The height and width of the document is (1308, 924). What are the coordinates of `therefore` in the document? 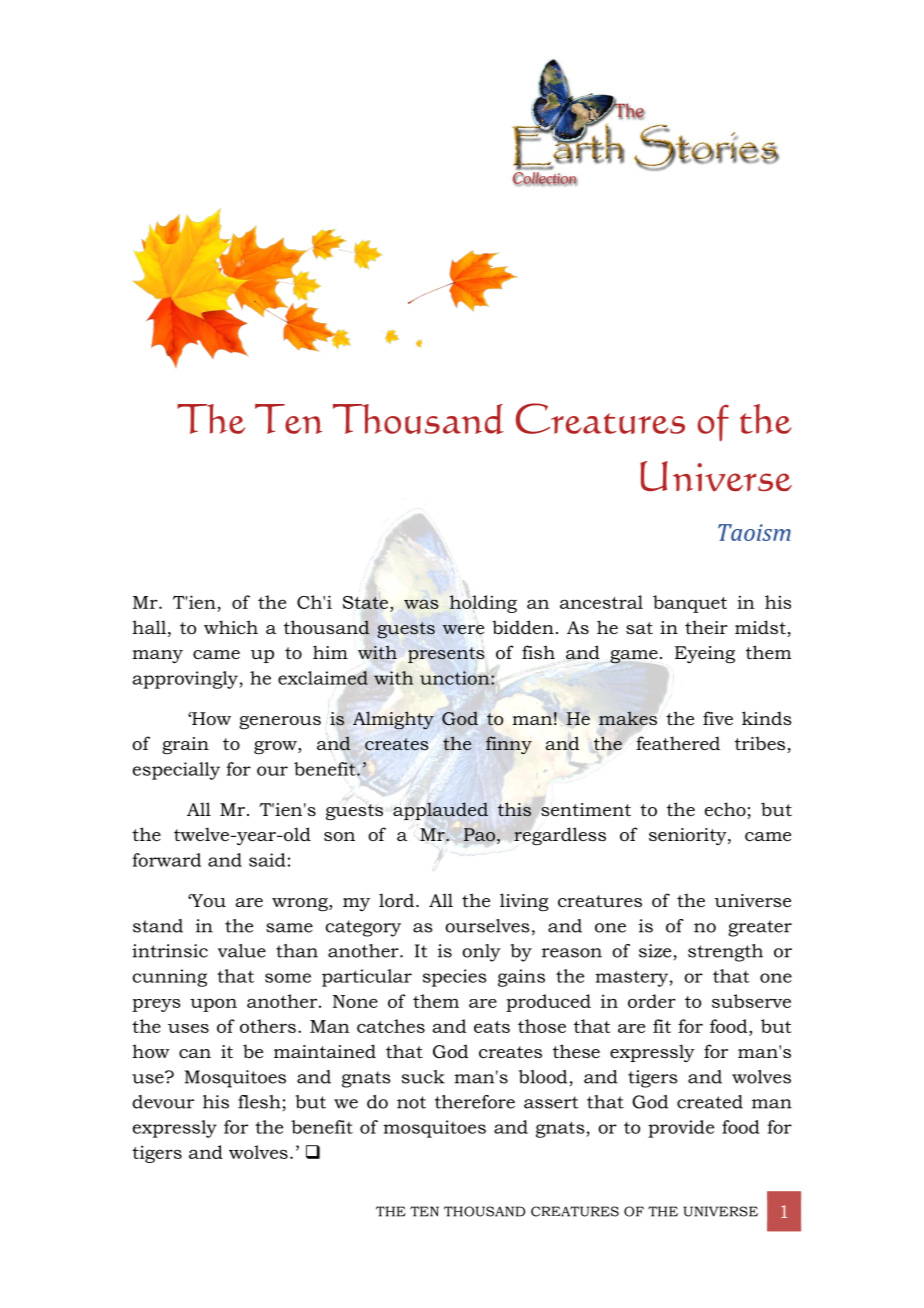 It's located at (475, 1102).
